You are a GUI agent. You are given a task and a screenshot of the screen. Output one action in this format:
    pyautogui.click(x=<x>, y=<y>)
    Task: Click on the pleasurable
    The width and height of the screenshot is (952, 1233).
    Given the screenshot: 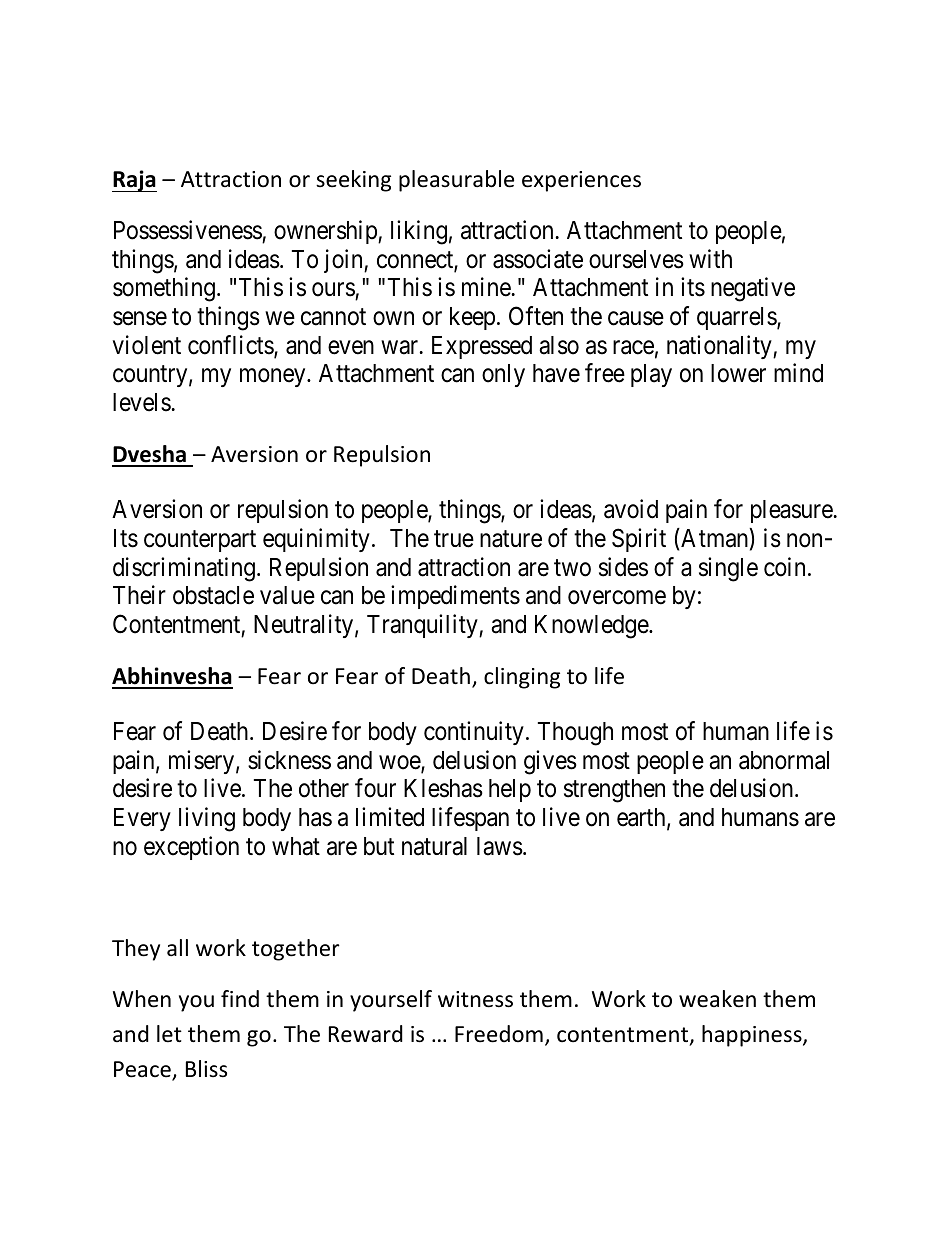 What is the action you would take?
    pyautogui.click(x=456, y=181)
